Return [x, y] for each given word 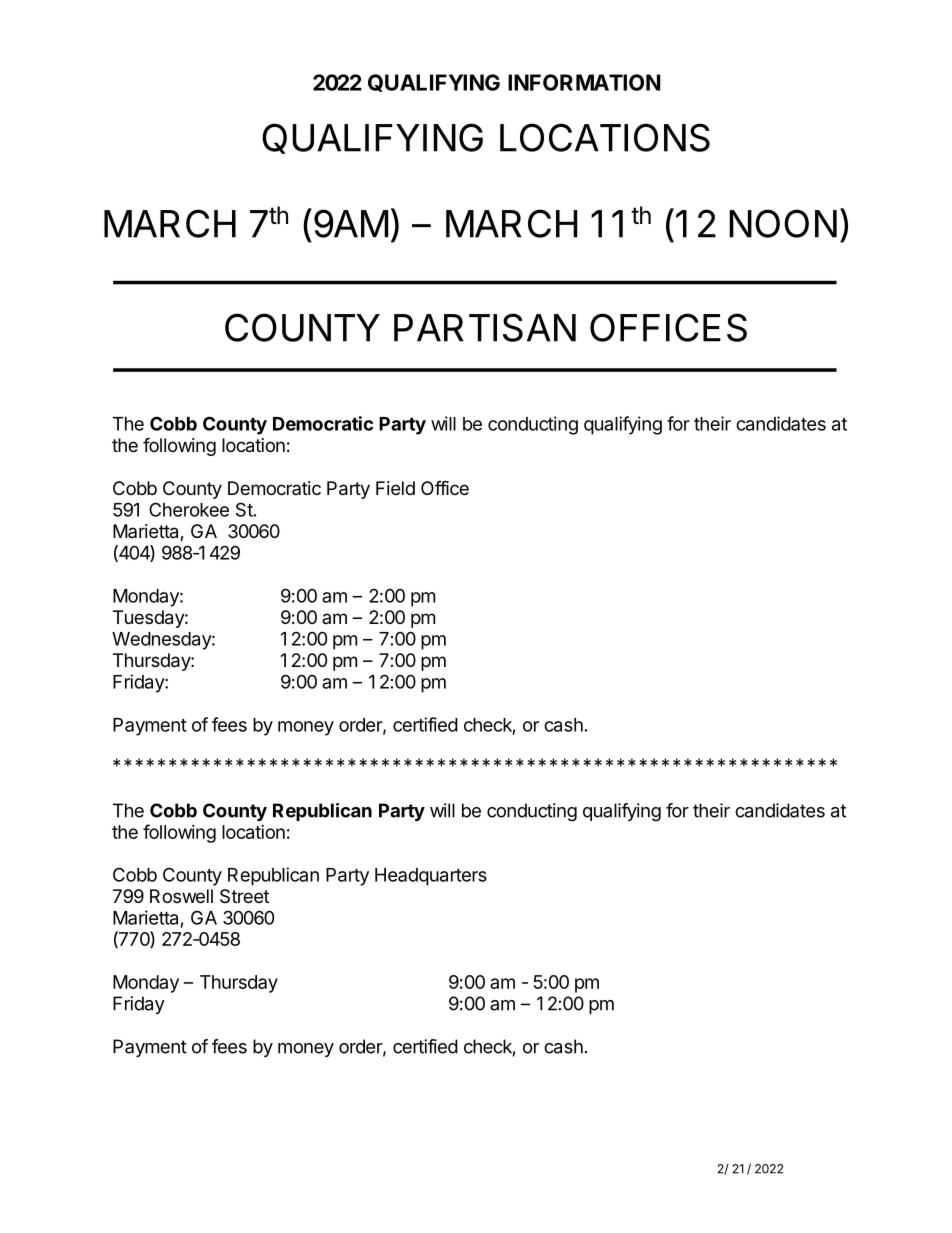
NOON [783, 223]
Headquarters [431, 877]
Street [244, 896]
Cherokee [189, 509]
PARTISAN [485, 327]
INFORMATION [584, 82]
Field [395, 488]
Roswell [181, 896]
